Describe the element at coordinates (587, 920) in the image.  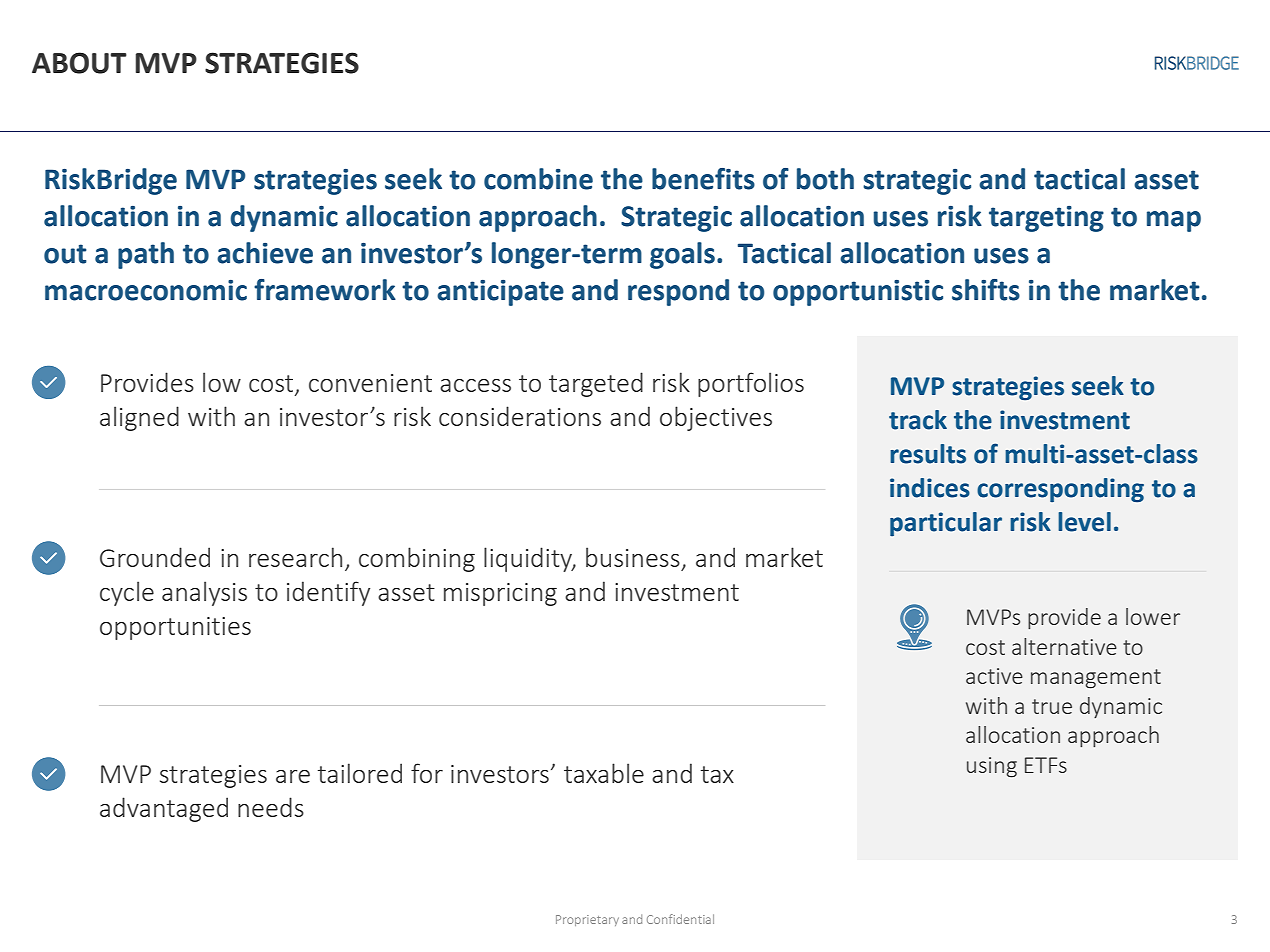
I see `Proprietary` at that location.
